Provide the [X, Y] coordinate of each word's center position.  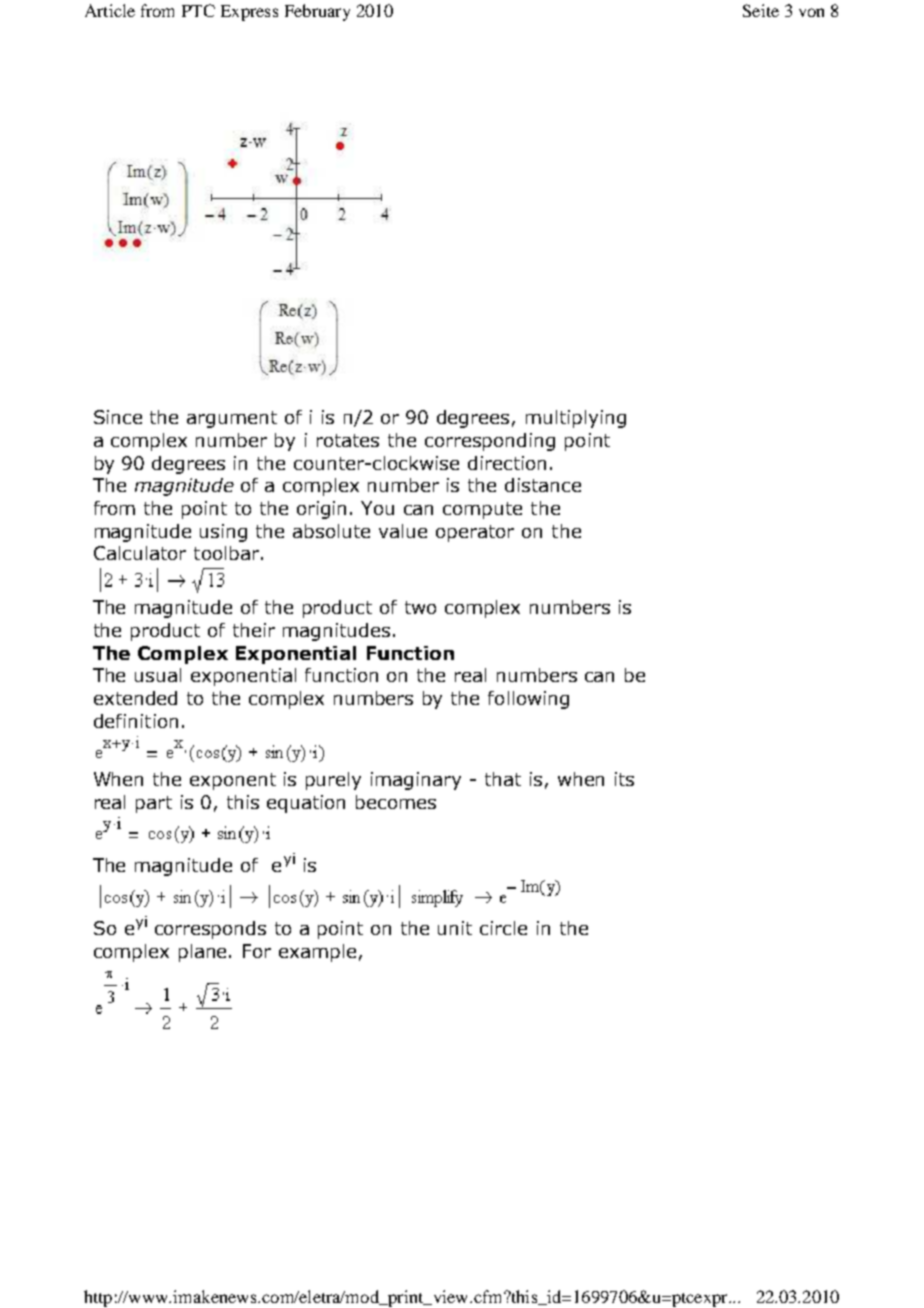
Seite [761, 10]
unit [455, 928]
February [317, 12]
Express [249, 13]
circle [503, 928]
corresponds [210, 930]
